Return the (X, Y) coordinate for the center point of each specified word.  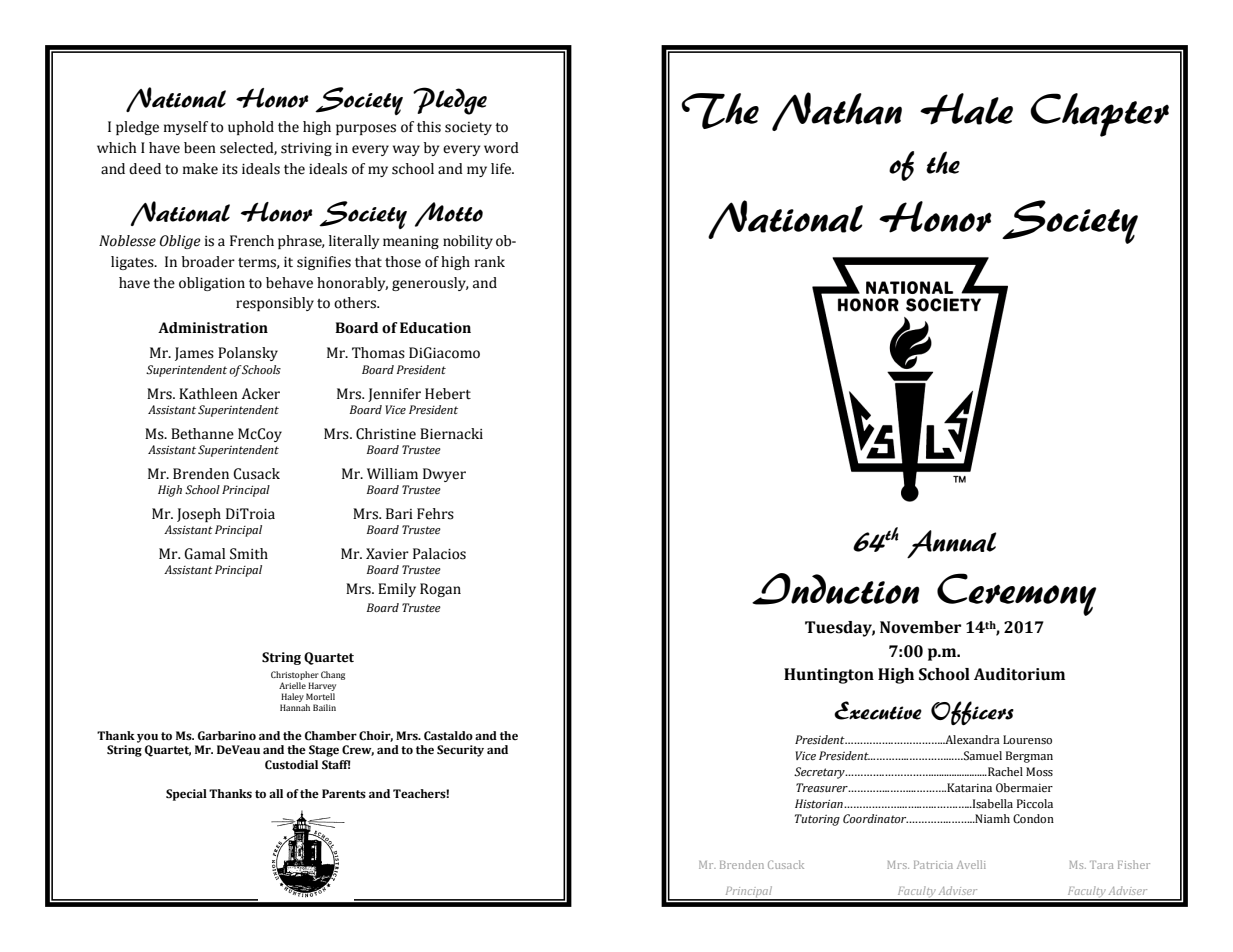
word (501, 148)
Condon (1033, 819)
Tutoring (817, 820)
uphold (251, 128)
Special (186, 795)
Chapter (1099, 115)
